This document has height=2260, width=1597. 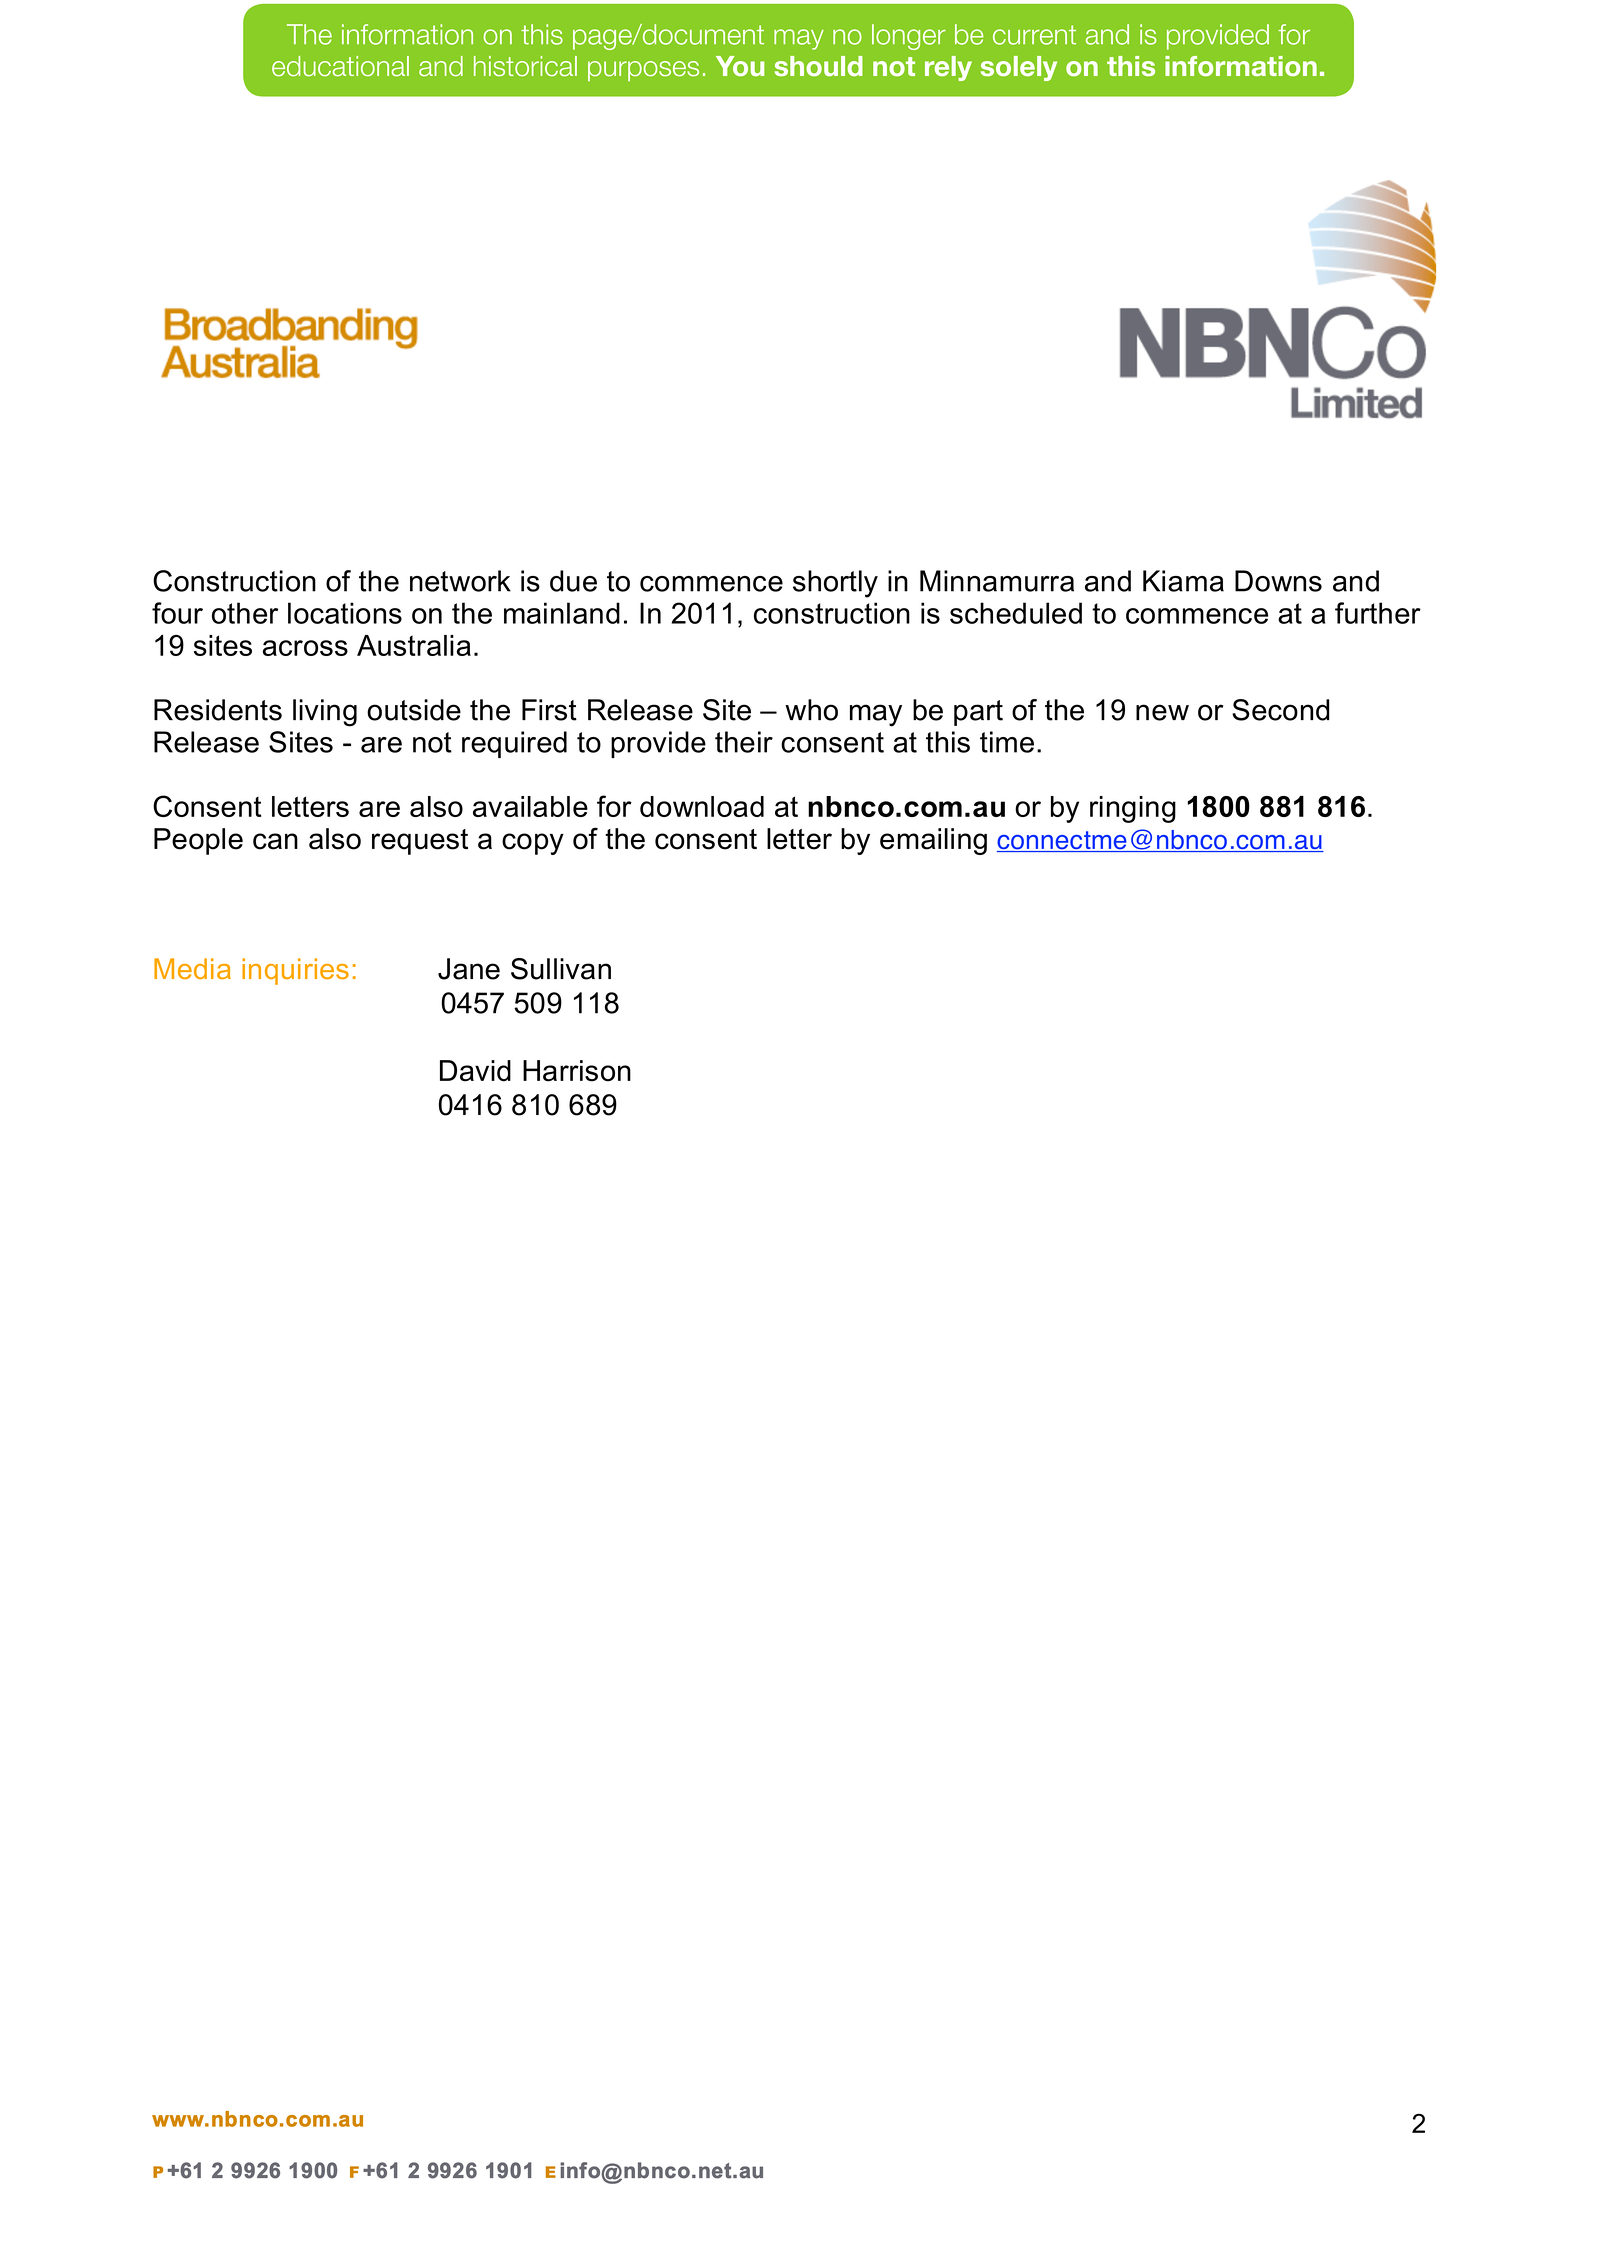 What do you see at coordinates (835, 584) in the document?
I see `shortly` at bounding box center [835, 584].
